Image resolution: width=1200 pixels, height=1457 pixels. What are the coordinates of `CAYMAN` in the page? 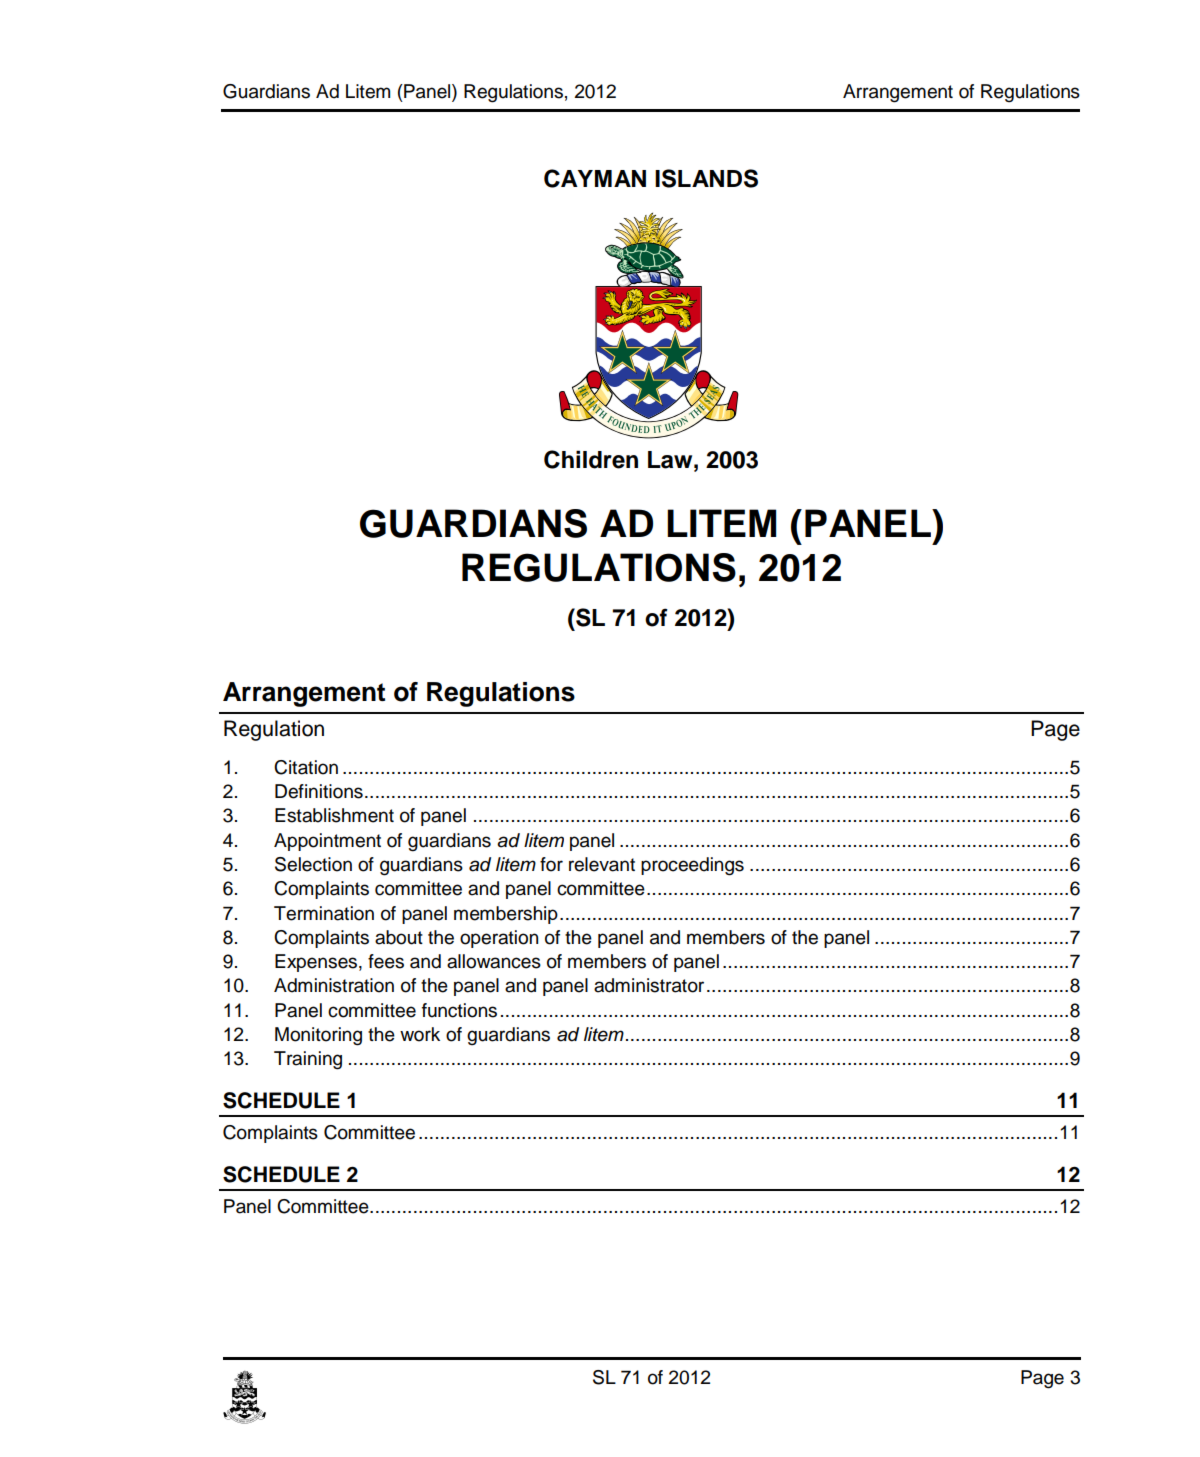 It's located at (595, 178).
